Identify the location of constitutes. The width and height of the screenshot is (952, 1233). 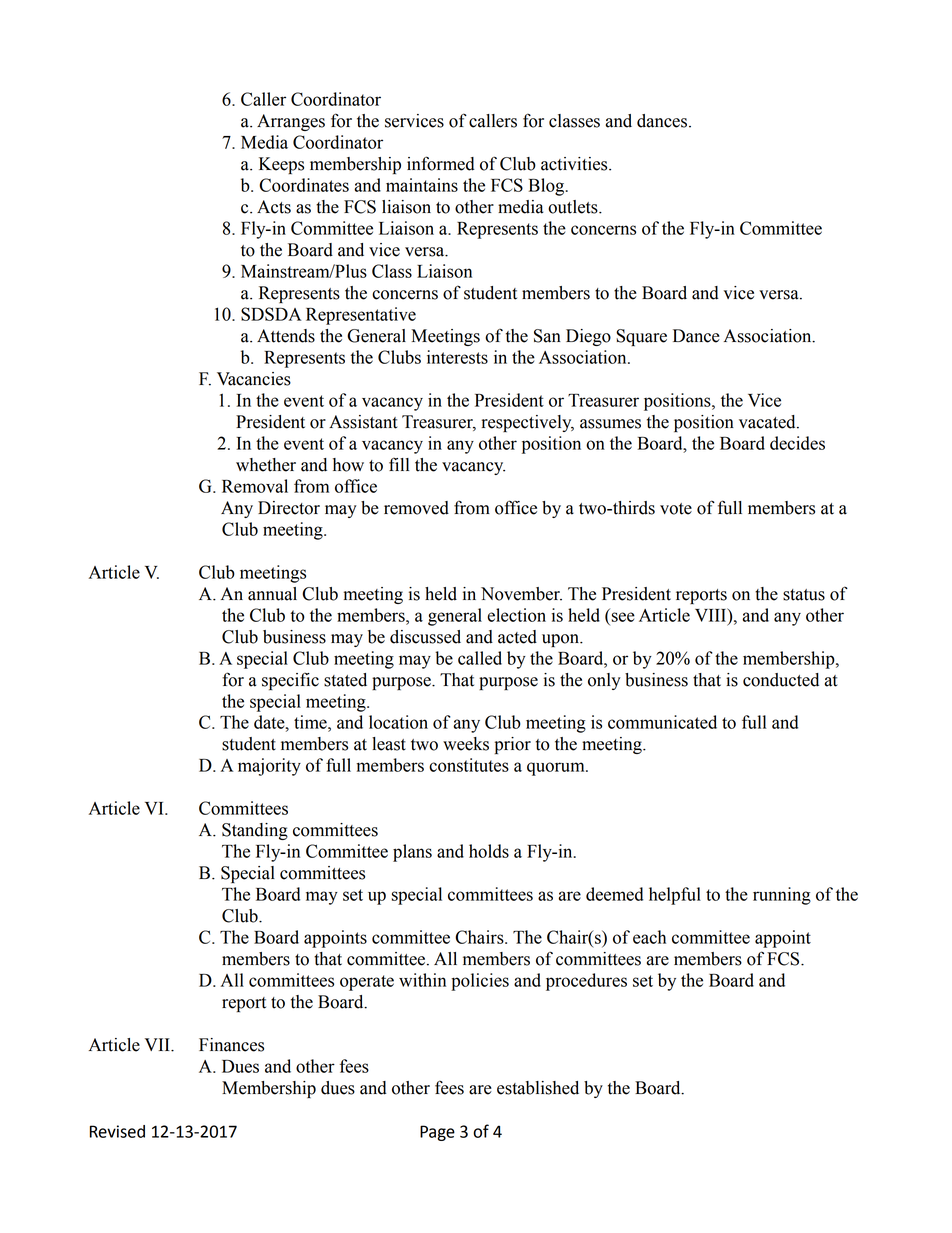
(469, 765).
